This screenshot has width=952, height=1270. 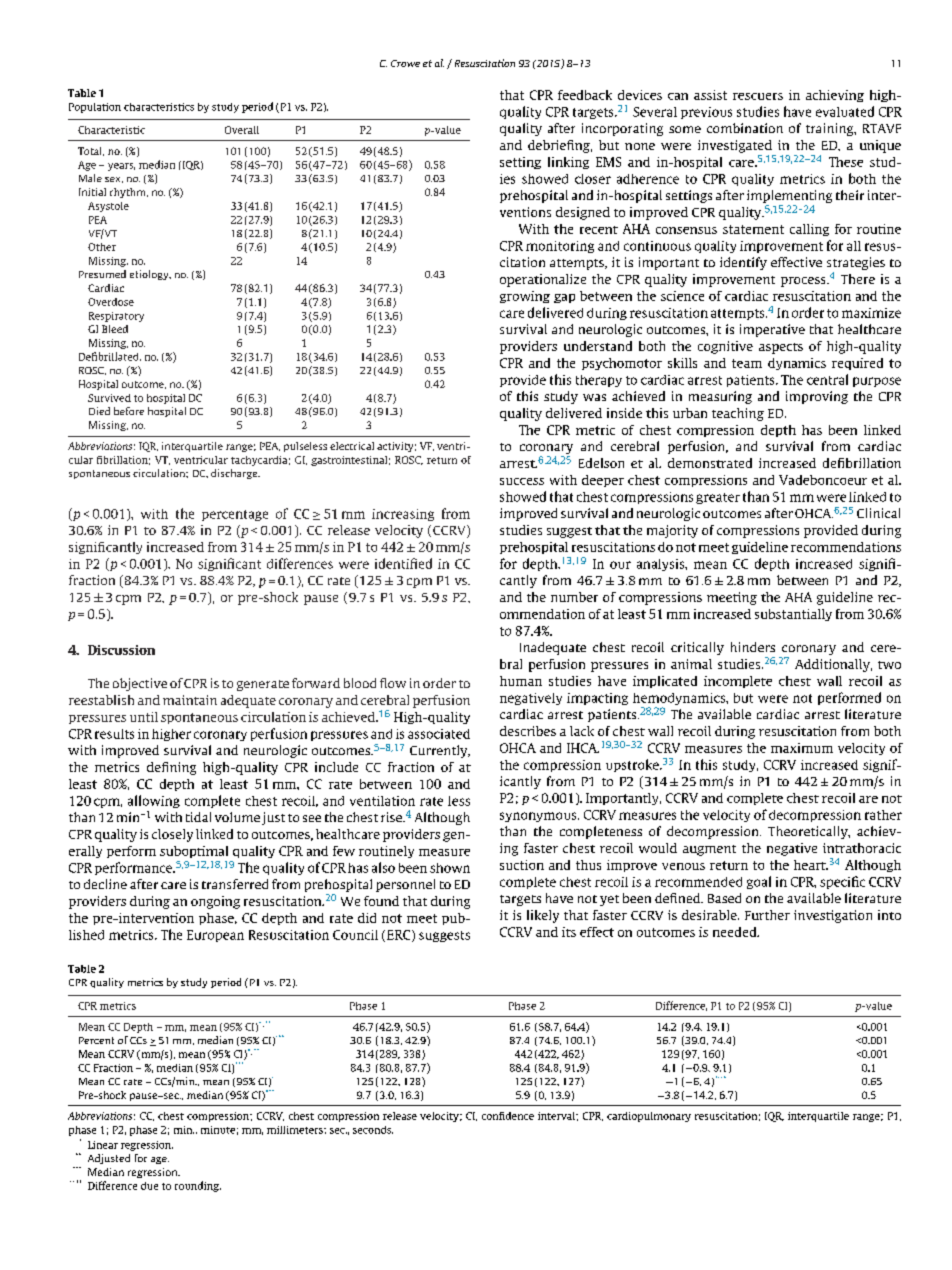 What do you see at coordinates (649, 1117) in the screenshot?
I see `cardiopulmonary` at bounding box center [649, 1117].
